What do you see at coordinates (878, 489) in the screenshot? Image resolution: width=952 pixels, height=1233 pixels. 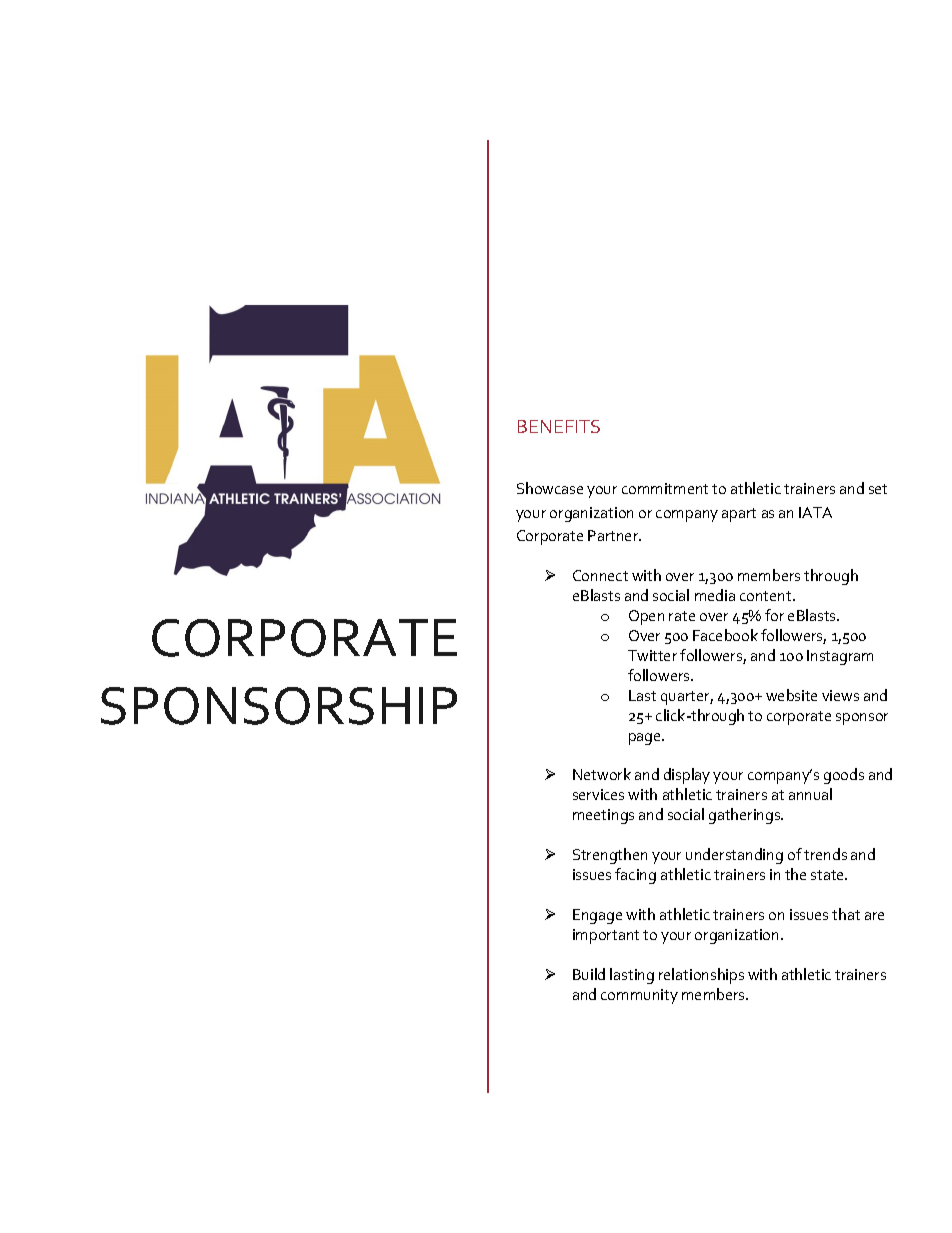 I see `set` at bounding box center [878, 489].
